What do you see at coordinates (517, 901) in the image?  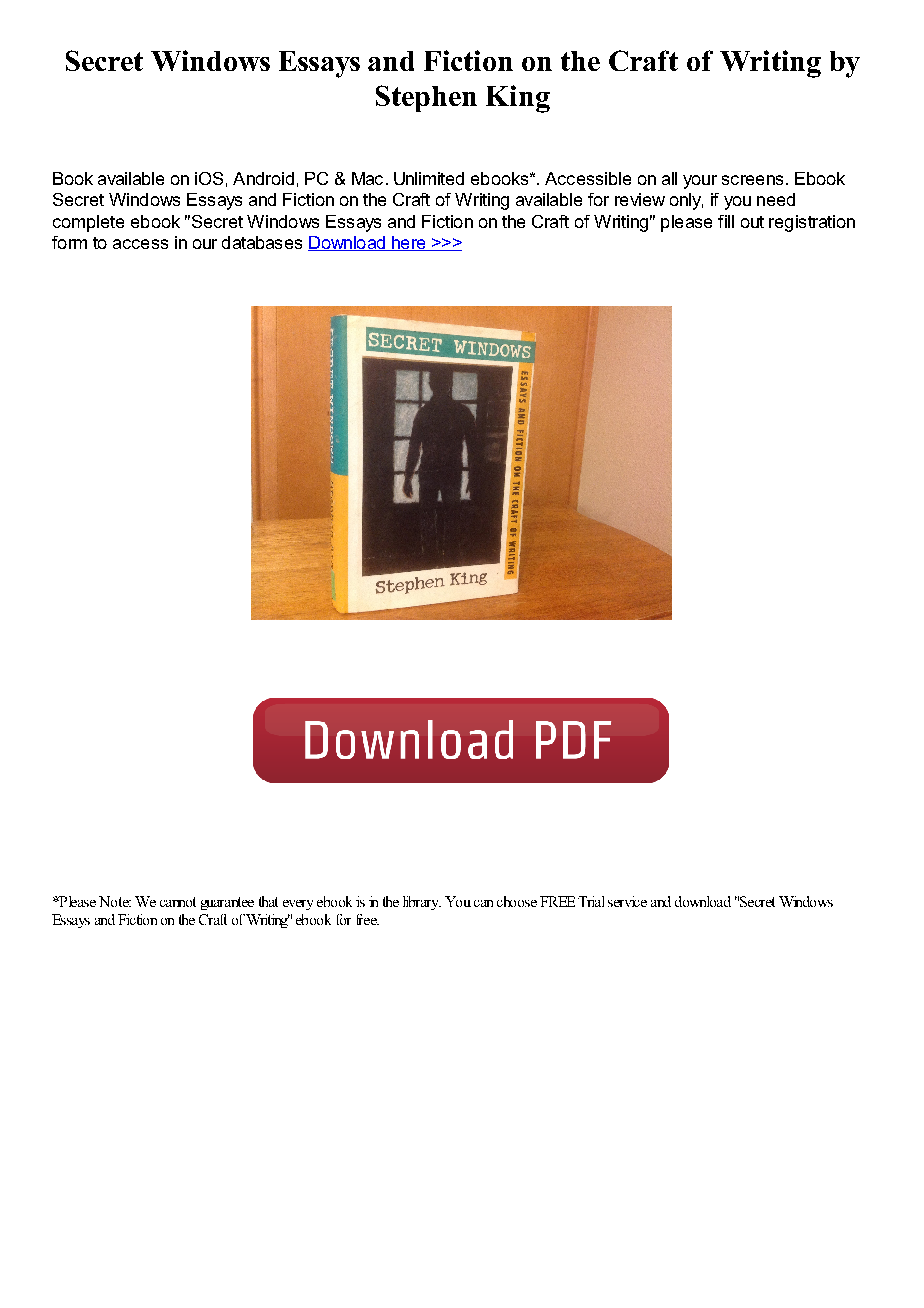 I see `choose` at bounding box center [517, 901].
